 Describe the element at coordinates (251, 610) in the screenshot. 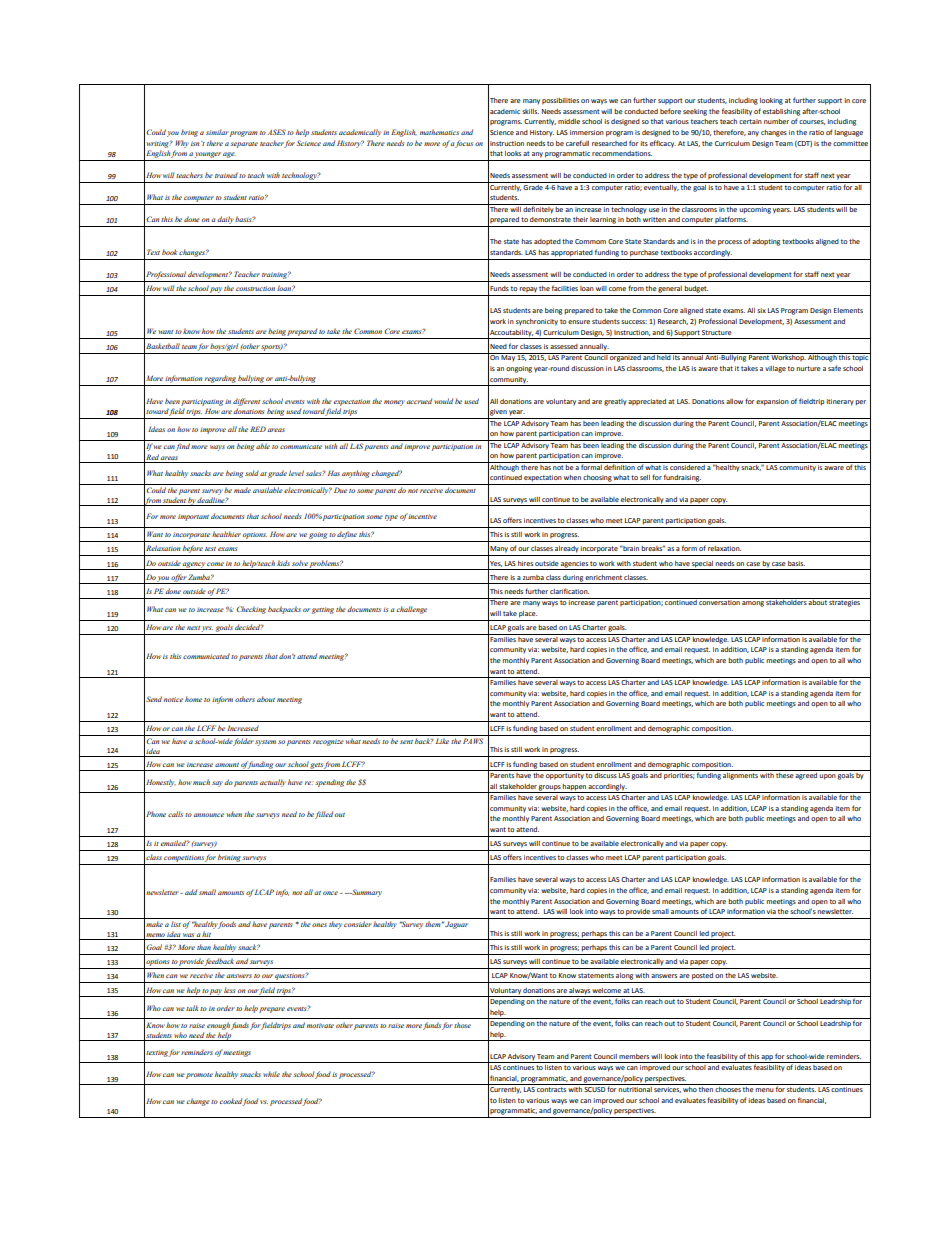

I see `Checking` at that location.
